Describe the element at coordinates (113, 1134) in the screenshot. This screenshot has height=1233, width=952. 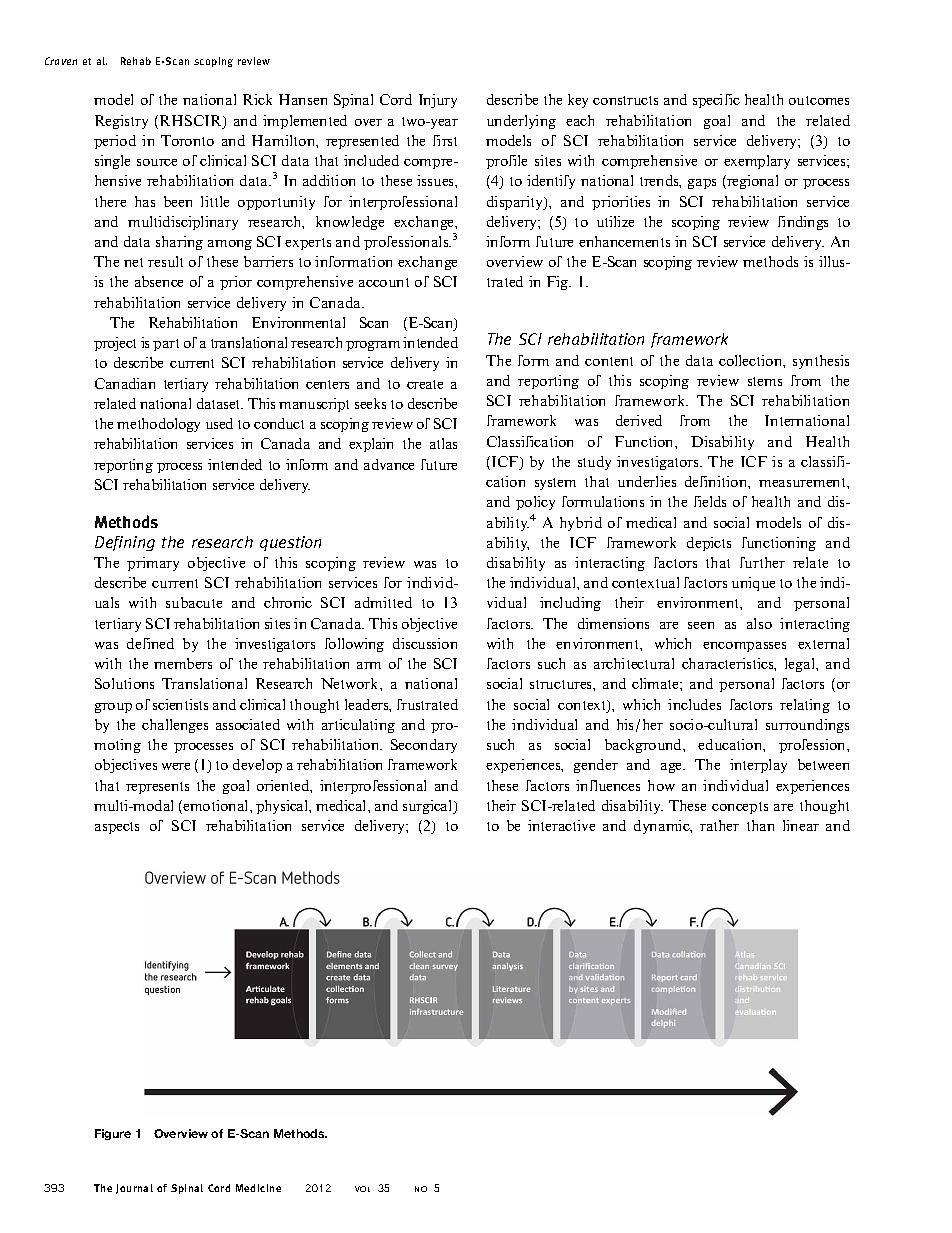
I see `Figure` at that location.
